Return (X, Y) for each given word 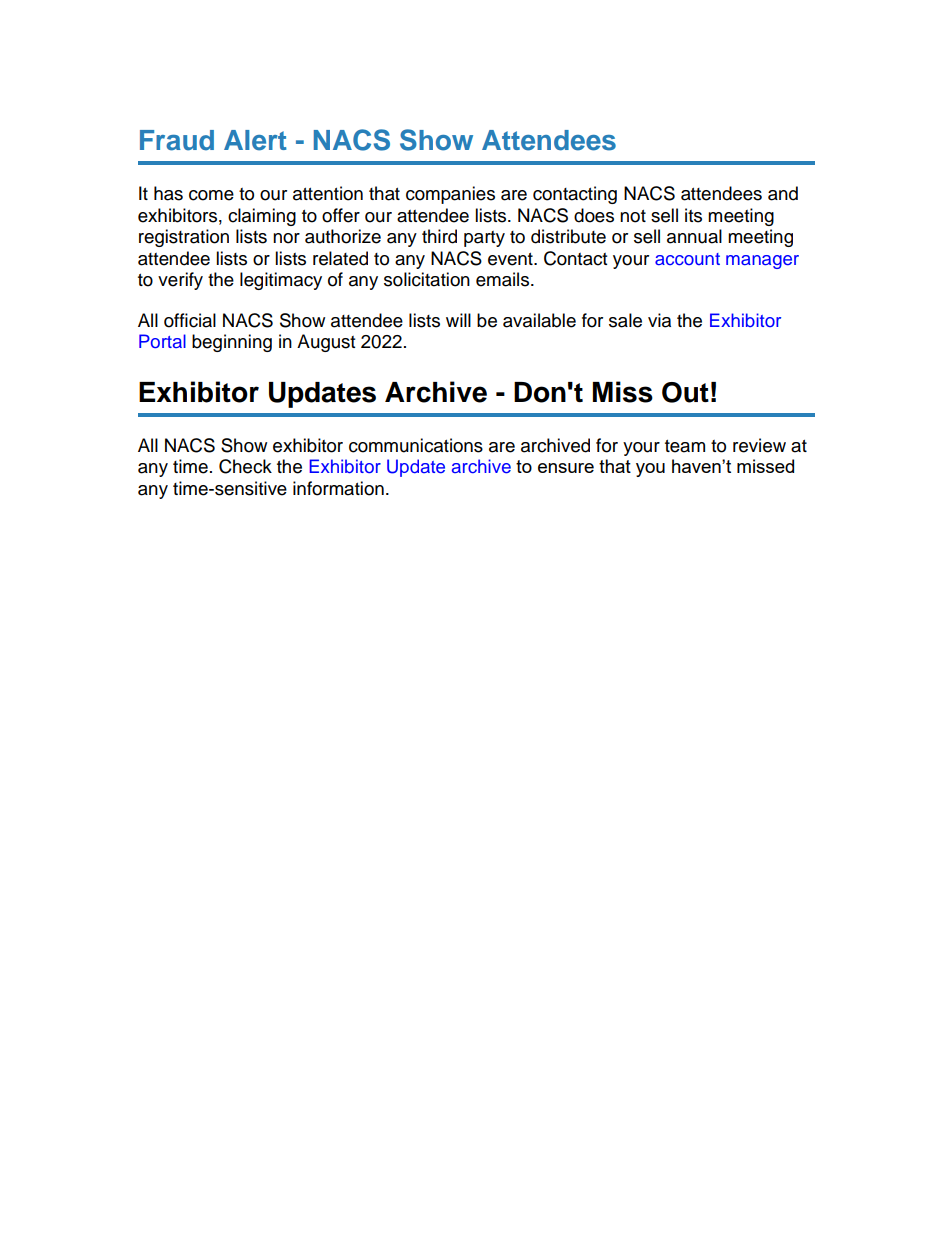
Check (245, 466)
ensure (566, 468)
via (659, 320)
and (783, 193)
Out (685, 392)
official (190, 320)
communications (416, 445)
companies (450, 195)
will (458, 320)
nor (286, 238)
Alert (255, 140)
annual (694, 236)
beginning (232, 343)
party (484, 239)
